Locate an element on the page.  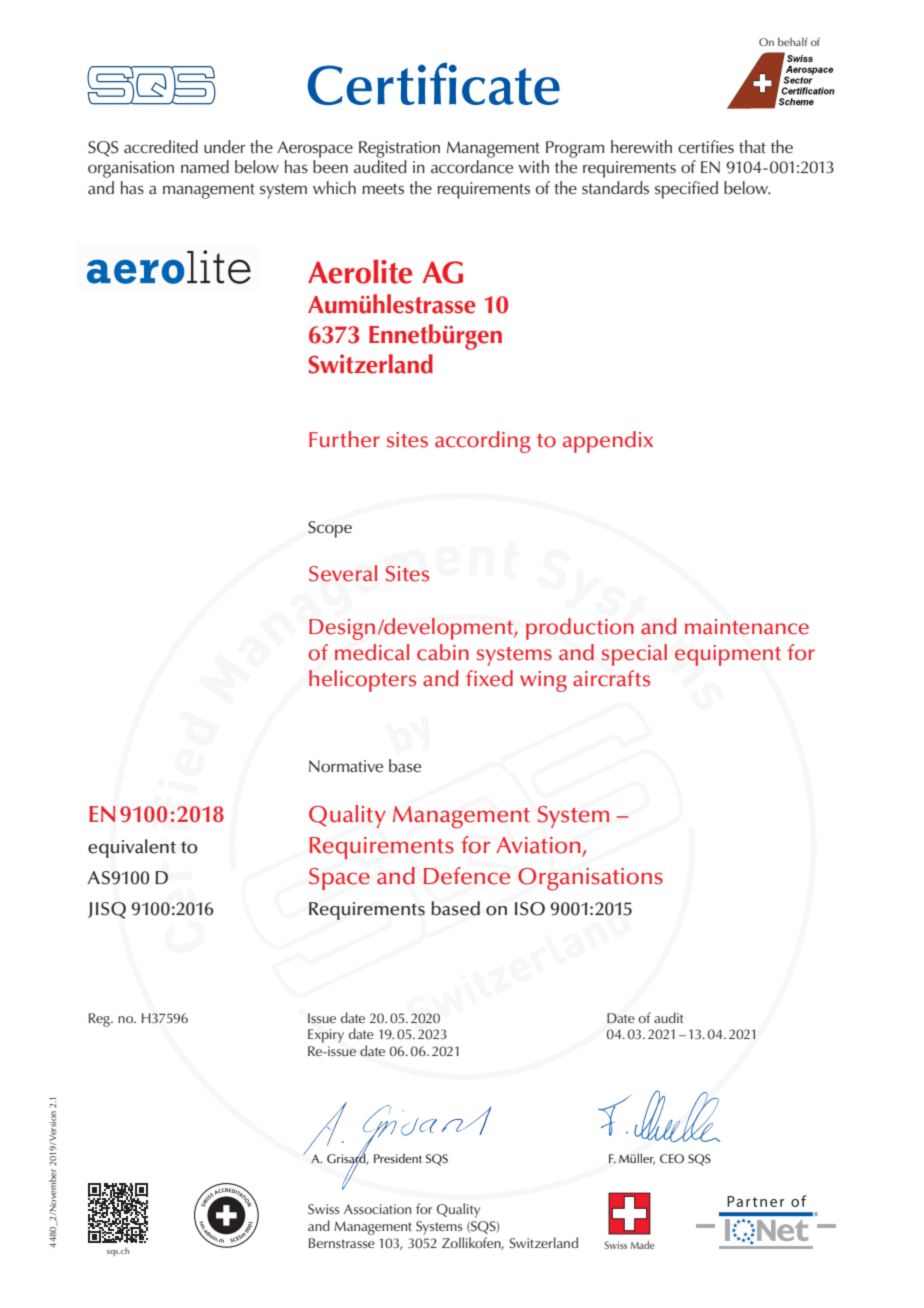
specified is located at coordinates (686, 190).
